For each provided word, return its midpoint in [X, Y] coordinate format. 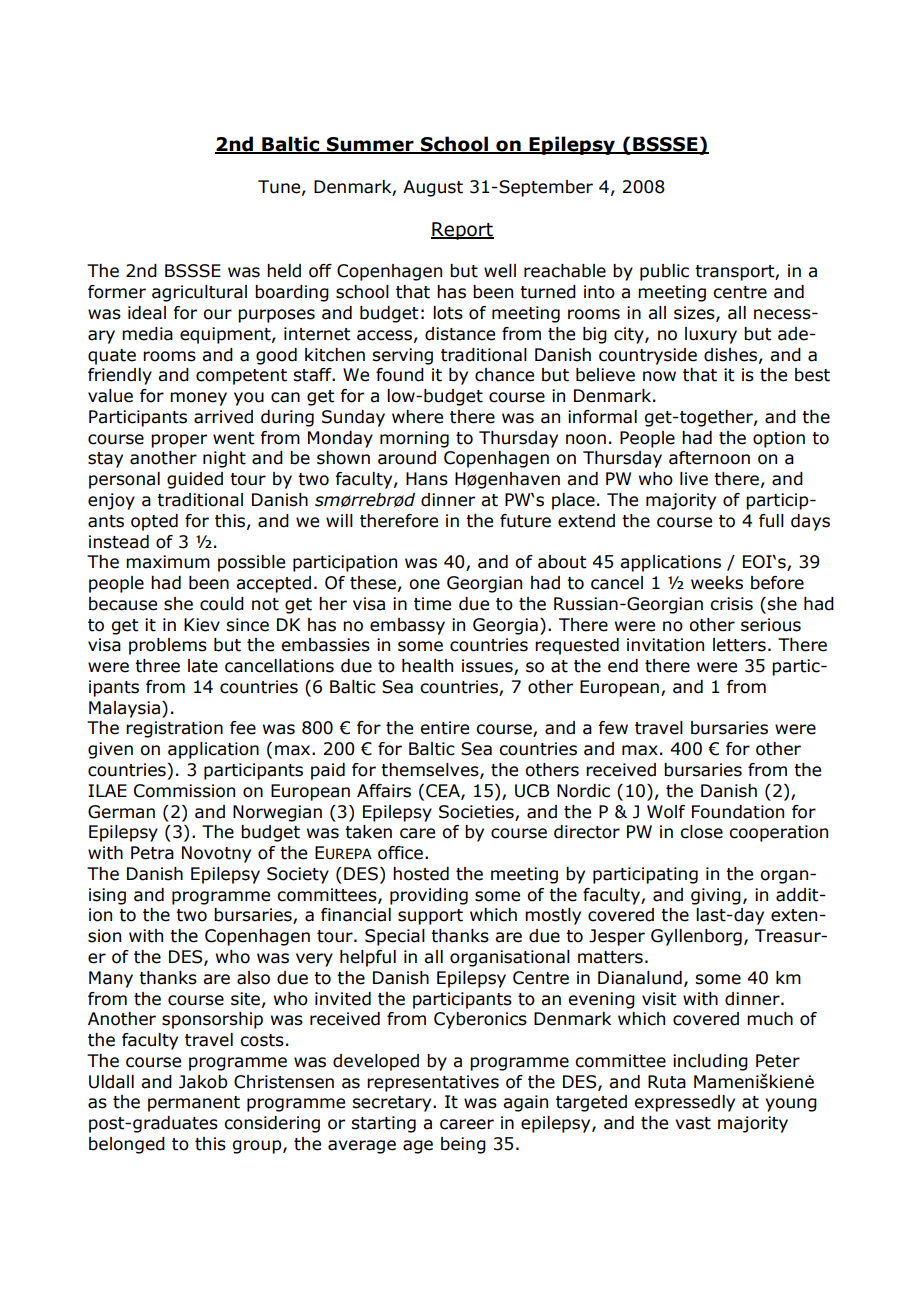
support [430, 917]
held [284, 271]
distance [460, 334]
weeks [717, 583]
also [253, 978]
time [432, 604]
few [613, 728]
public [664, 272]
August [433, 188]
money [198, 399]
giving [716, 896]
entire [444, 728]
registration [174, 729]
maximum [168, 562]
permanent [194, 1104]
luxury [711, 335]
